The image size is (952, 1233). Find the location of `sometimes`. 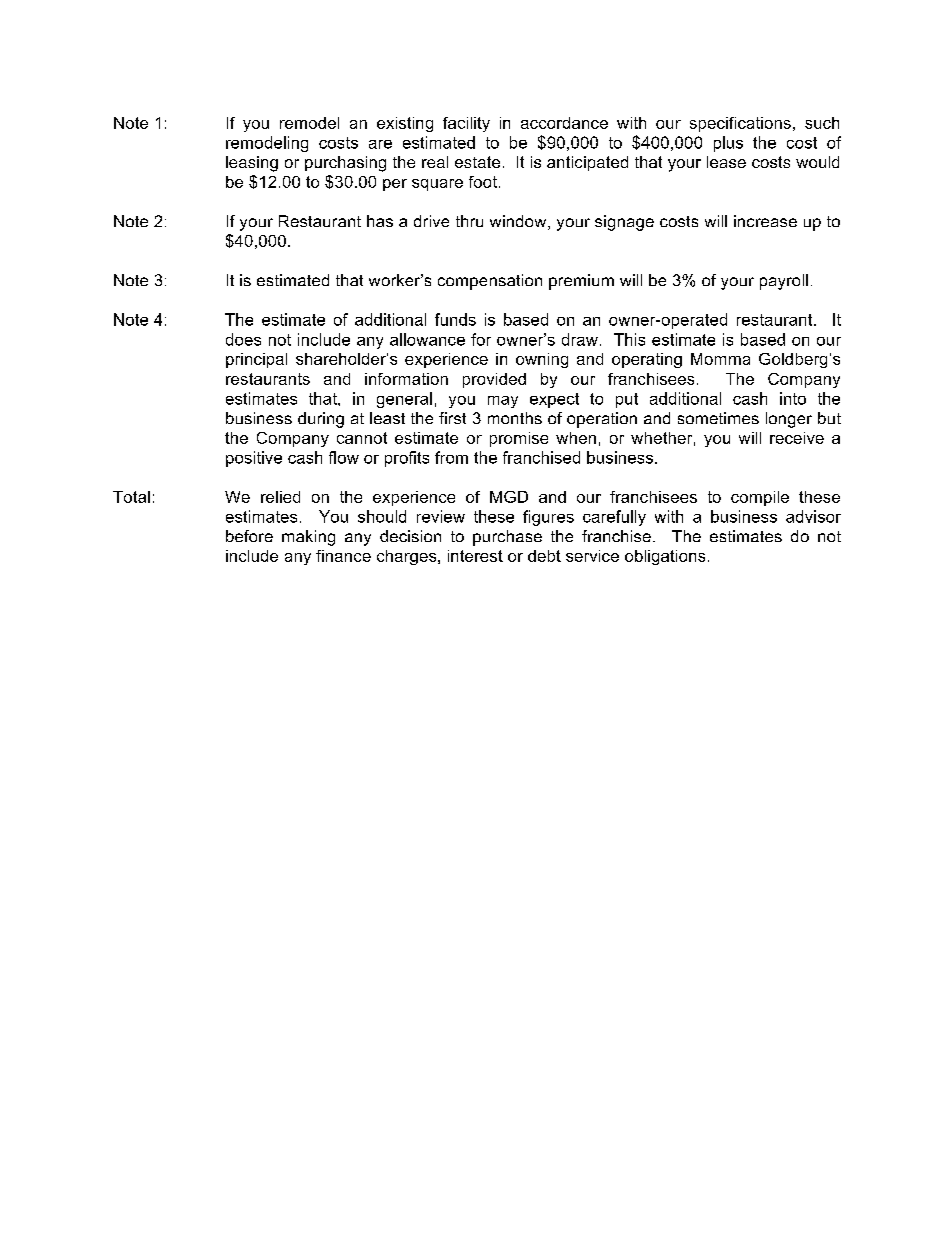

sometimes is located at coordinates (718, 418).
